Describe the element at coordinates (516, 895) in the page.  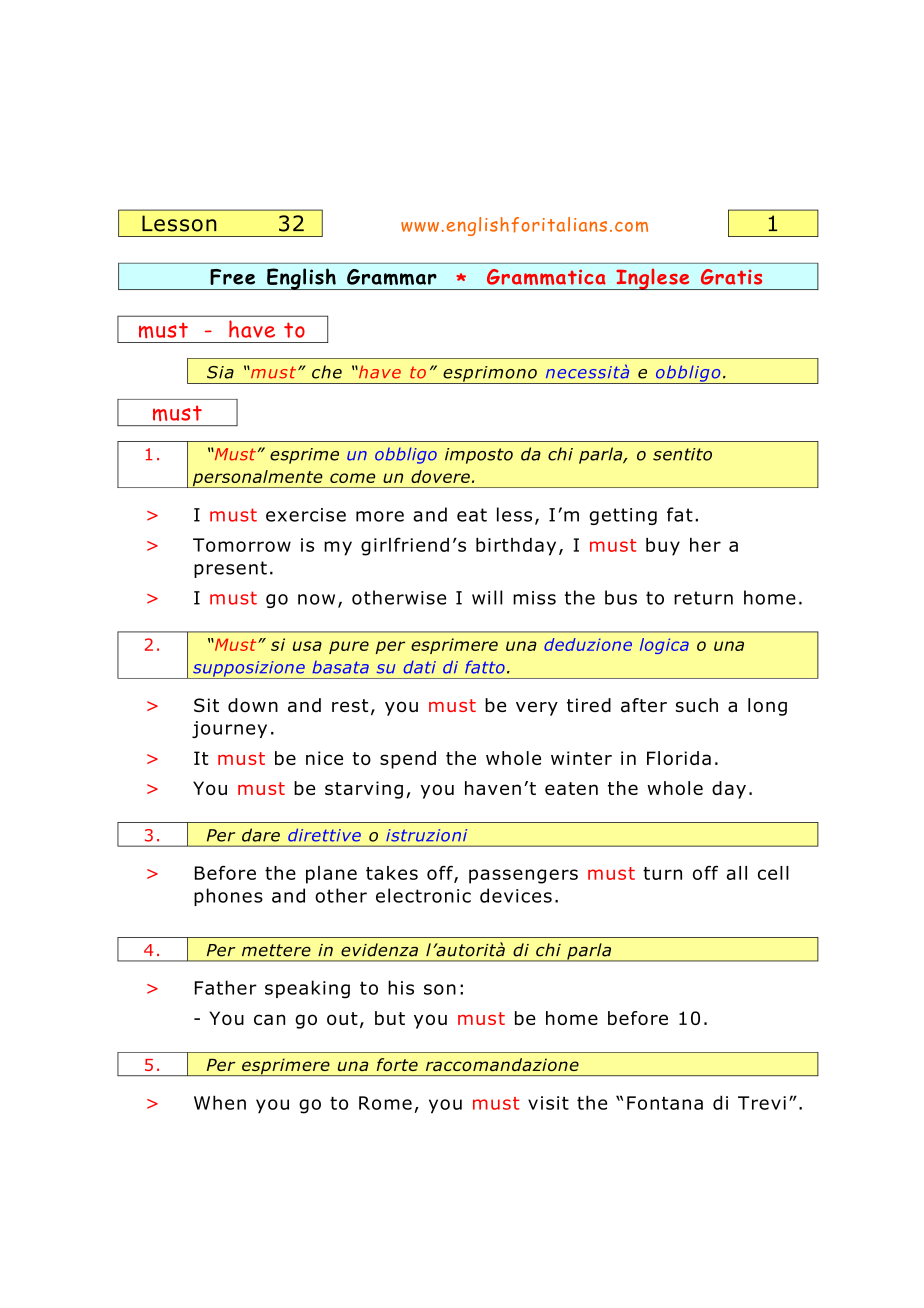
I see `devices` at that location.
